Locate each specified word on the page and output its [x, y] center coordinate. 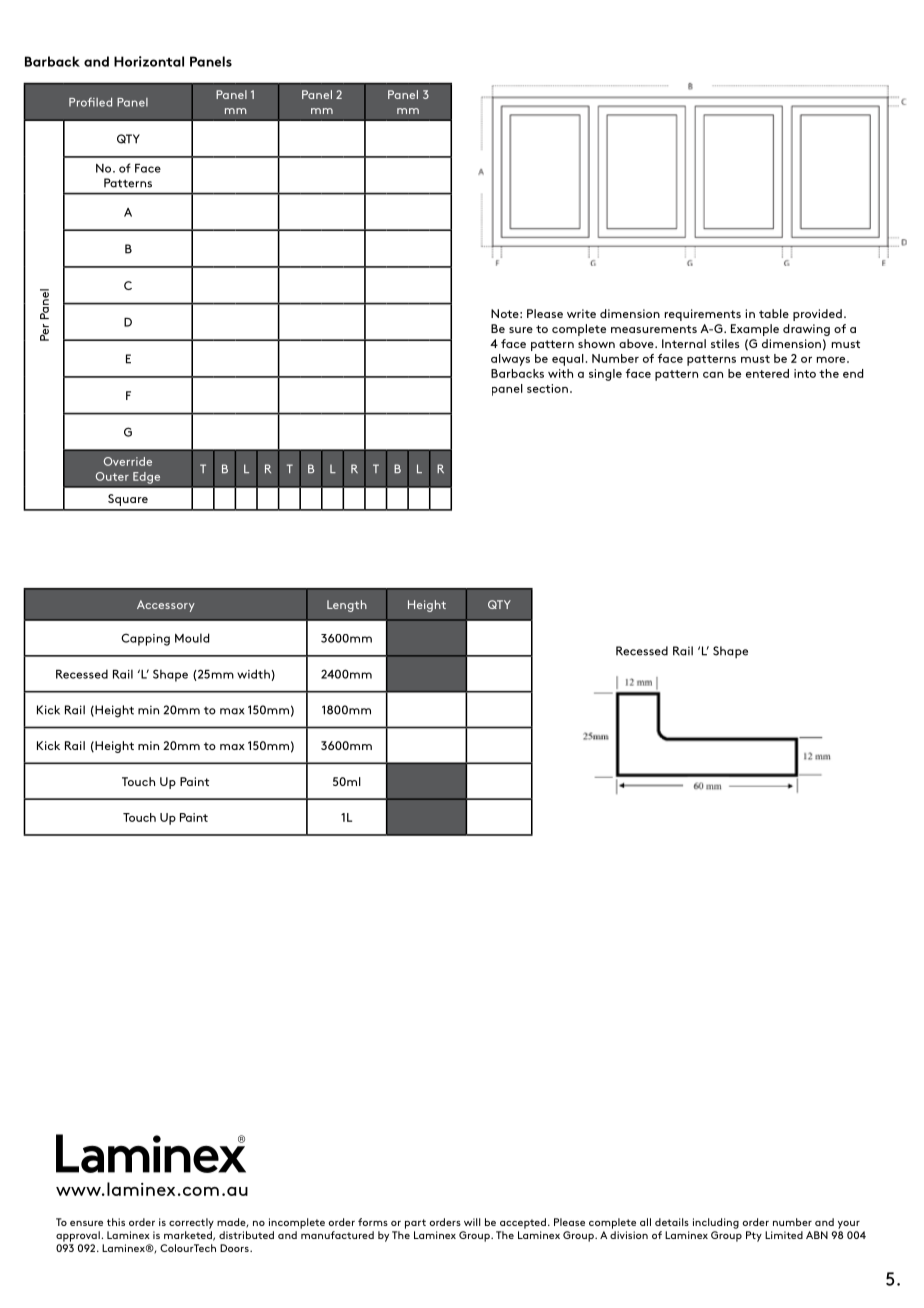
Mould [192, 638]
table [774, 313]
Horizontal [149, 61]
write [581, 313]
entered [767, 373]
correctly [191, 1223]
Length [347, 606]
